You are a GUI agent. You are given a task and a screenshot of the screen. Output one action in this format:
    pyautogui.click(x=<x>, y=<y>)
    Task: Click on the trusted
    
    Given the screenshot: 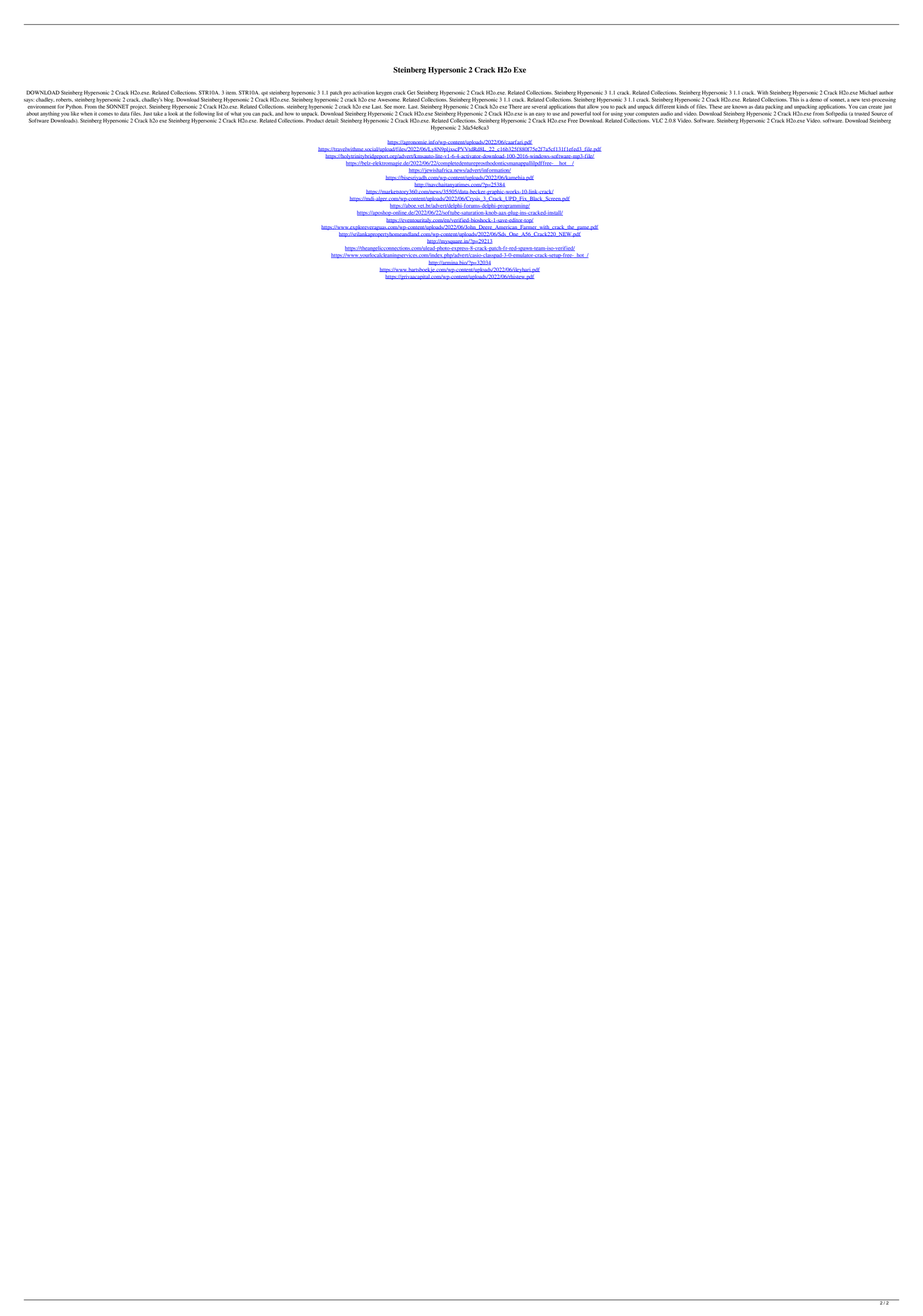 What is the action you would take?
    pyautogui.click(x=862, y=114)
